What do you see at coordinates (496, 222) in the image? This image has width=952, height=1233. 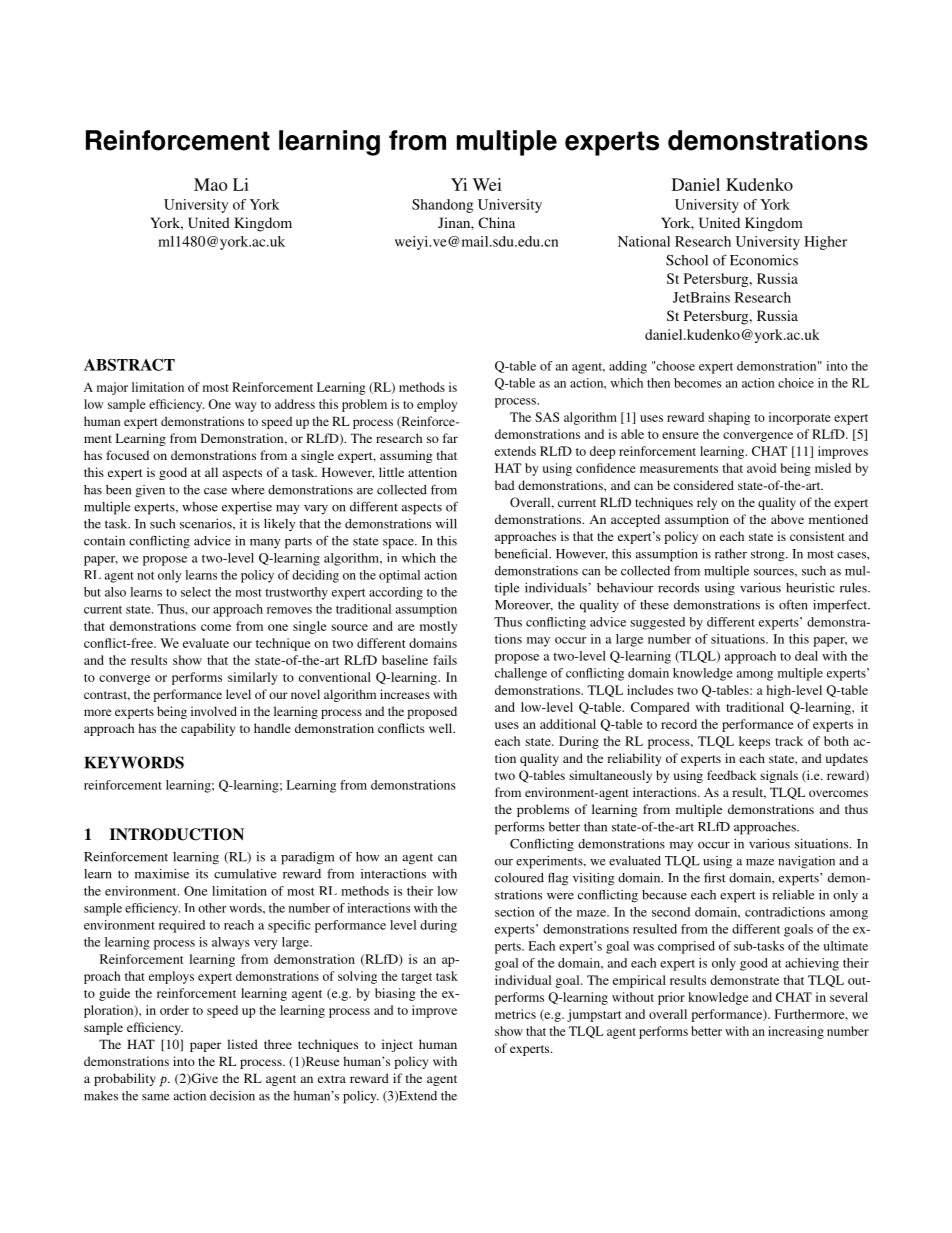 I see `China` at bounding box center [496, 222].
